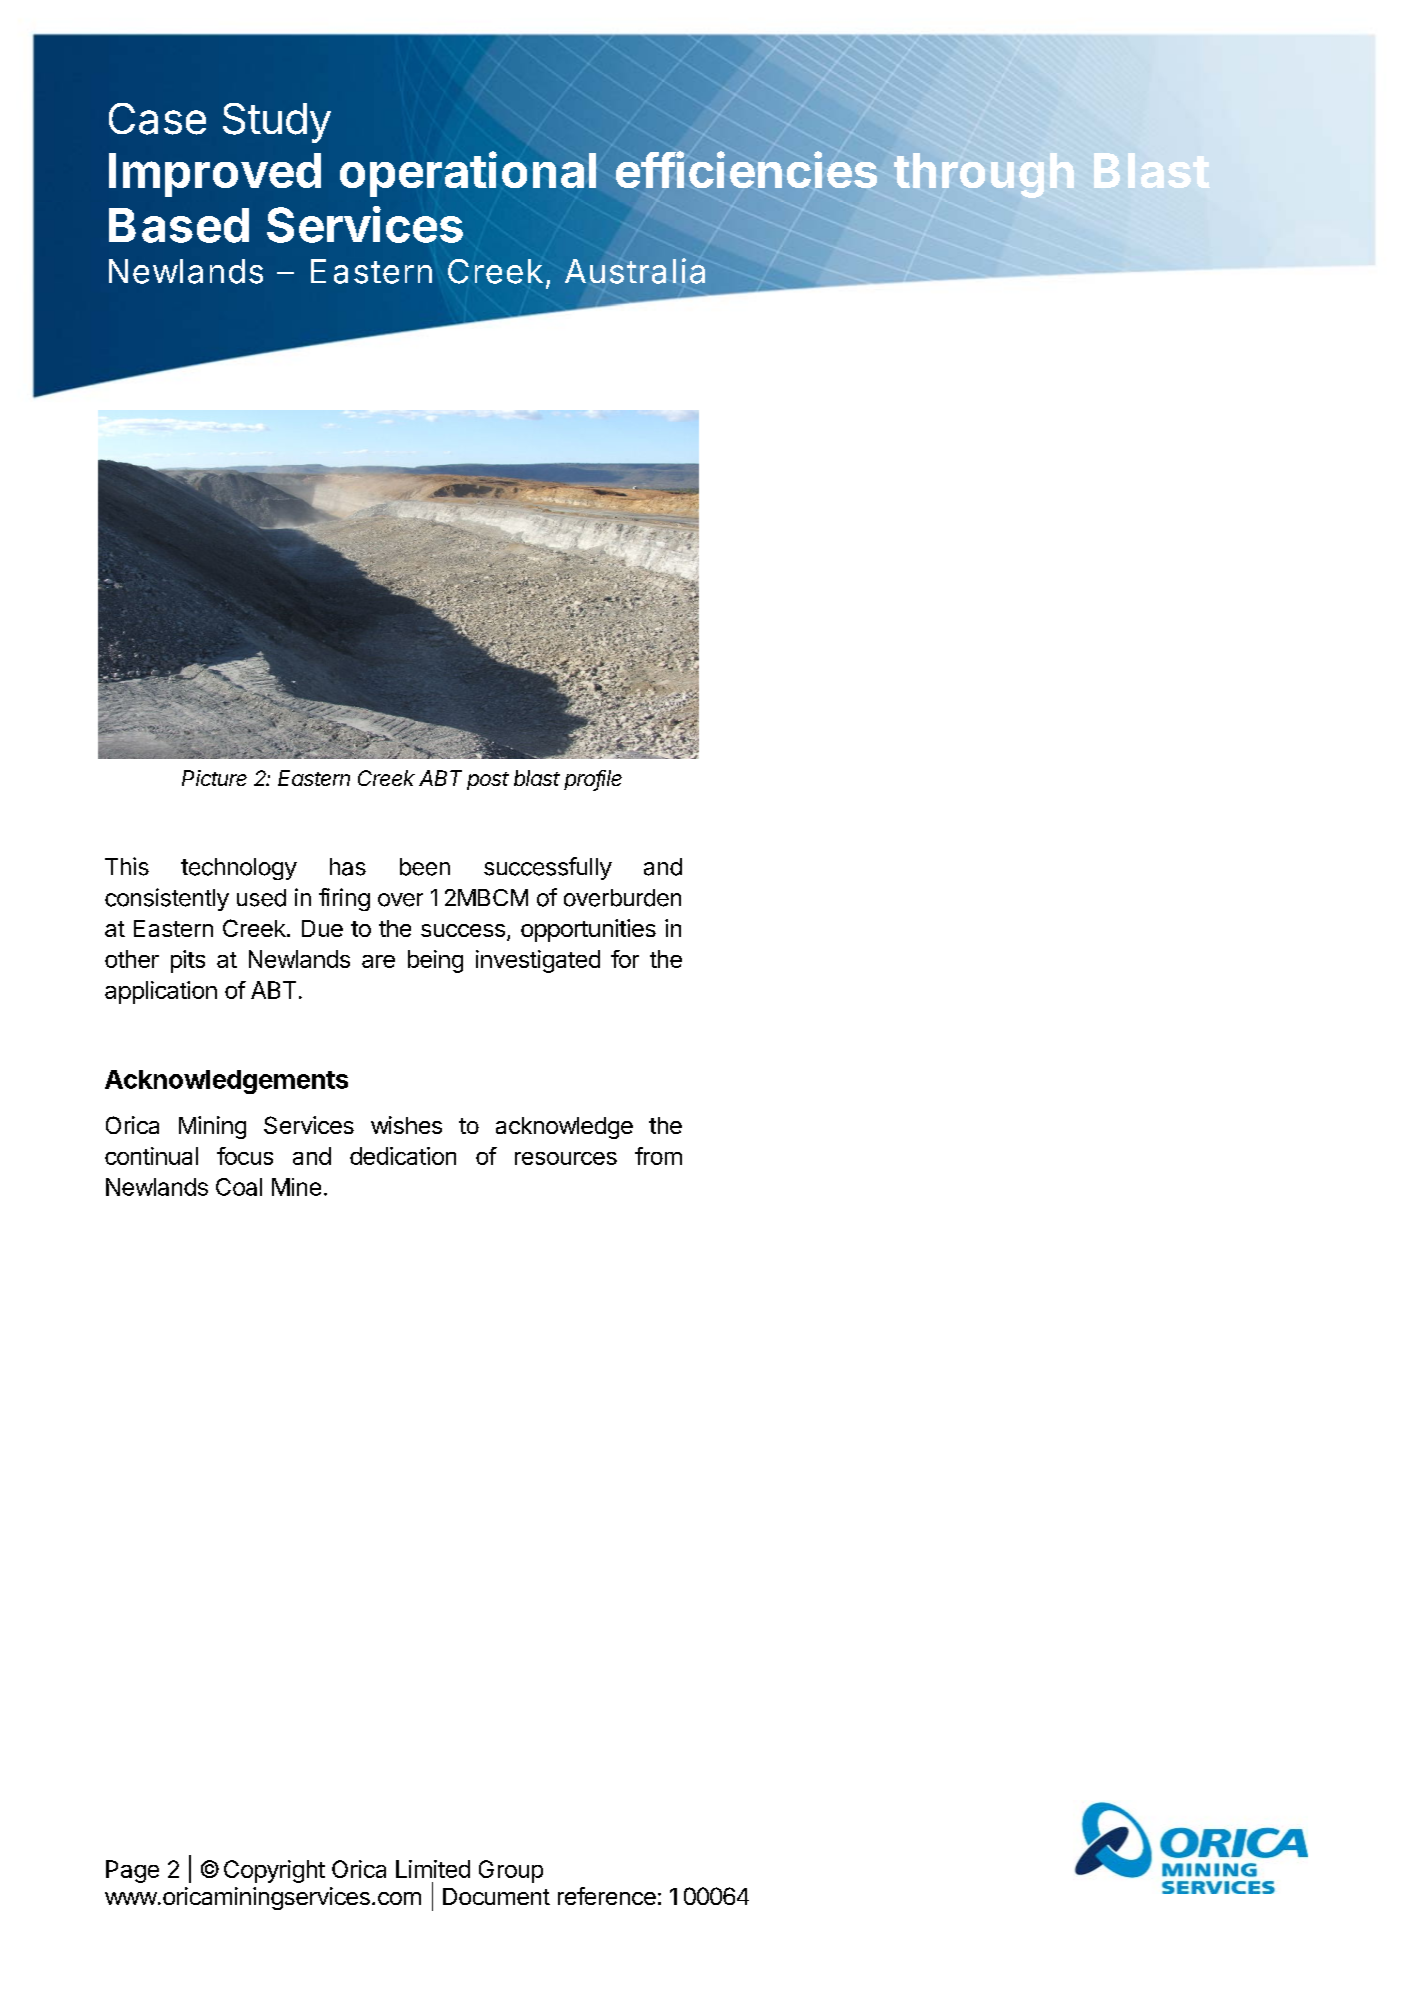  I want to click on Mine, so click(296, 1187).
